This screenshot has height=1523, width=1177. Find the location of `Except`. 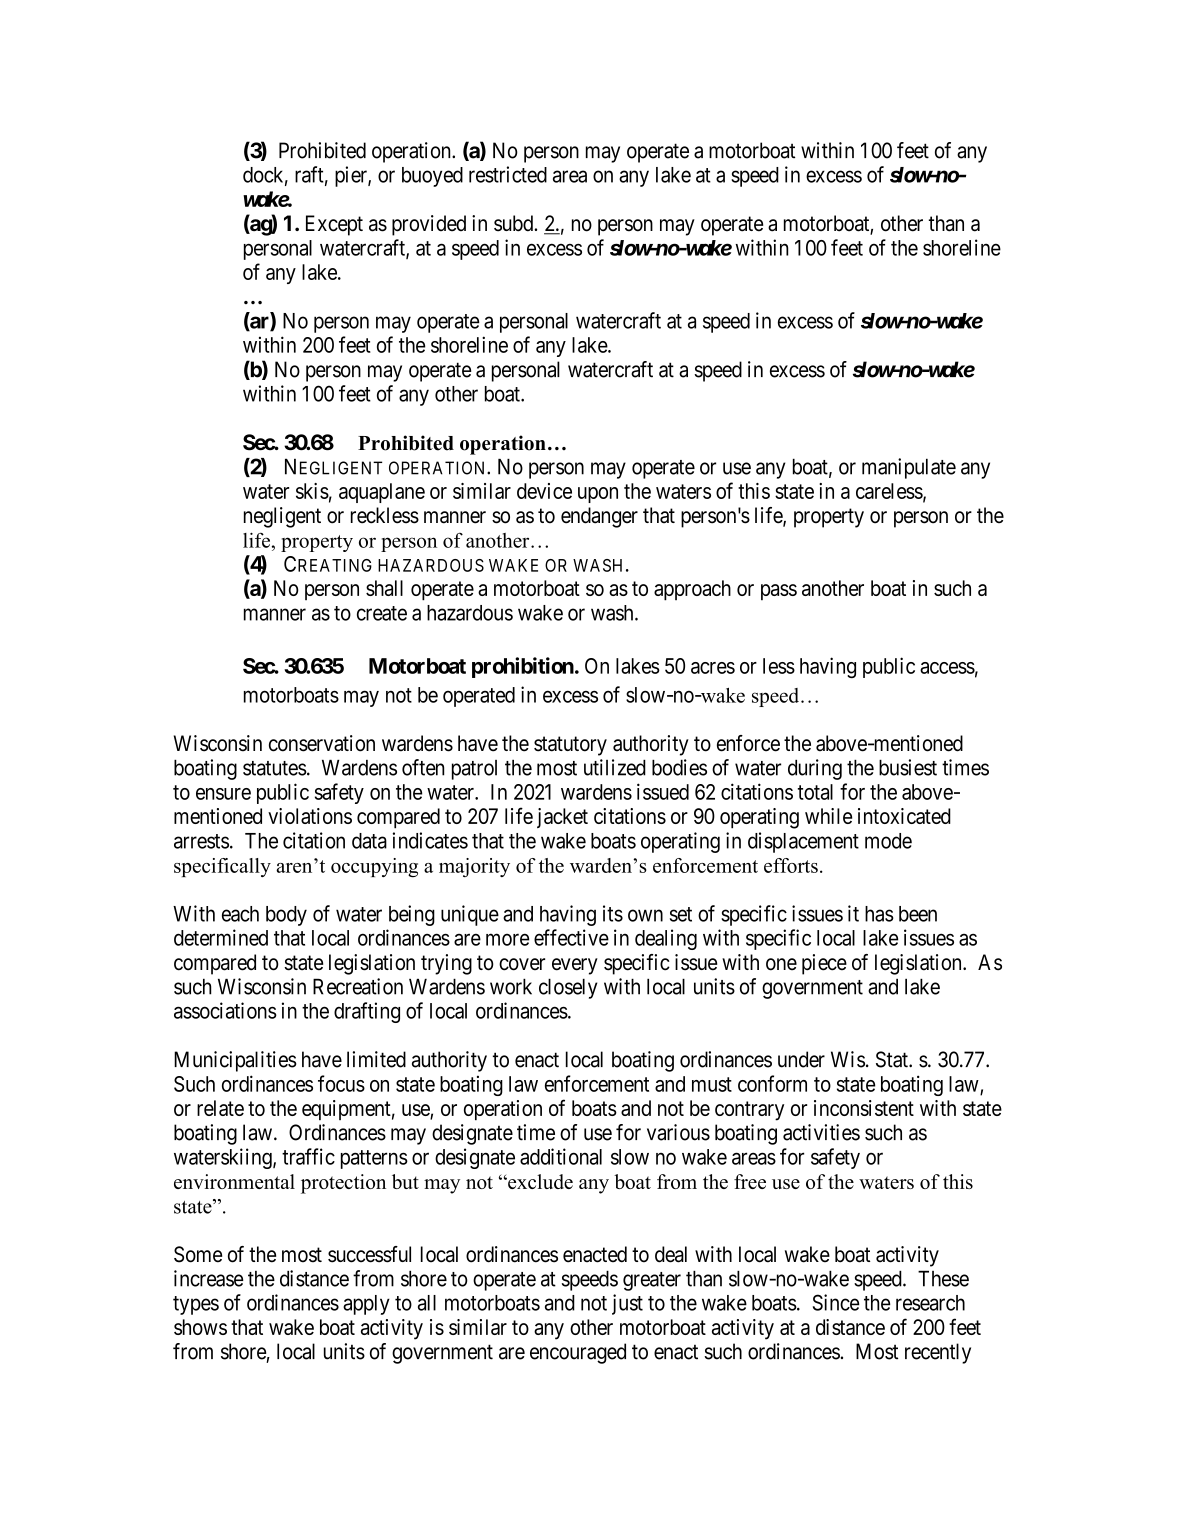

Except is located at coordinates (334, 225).
